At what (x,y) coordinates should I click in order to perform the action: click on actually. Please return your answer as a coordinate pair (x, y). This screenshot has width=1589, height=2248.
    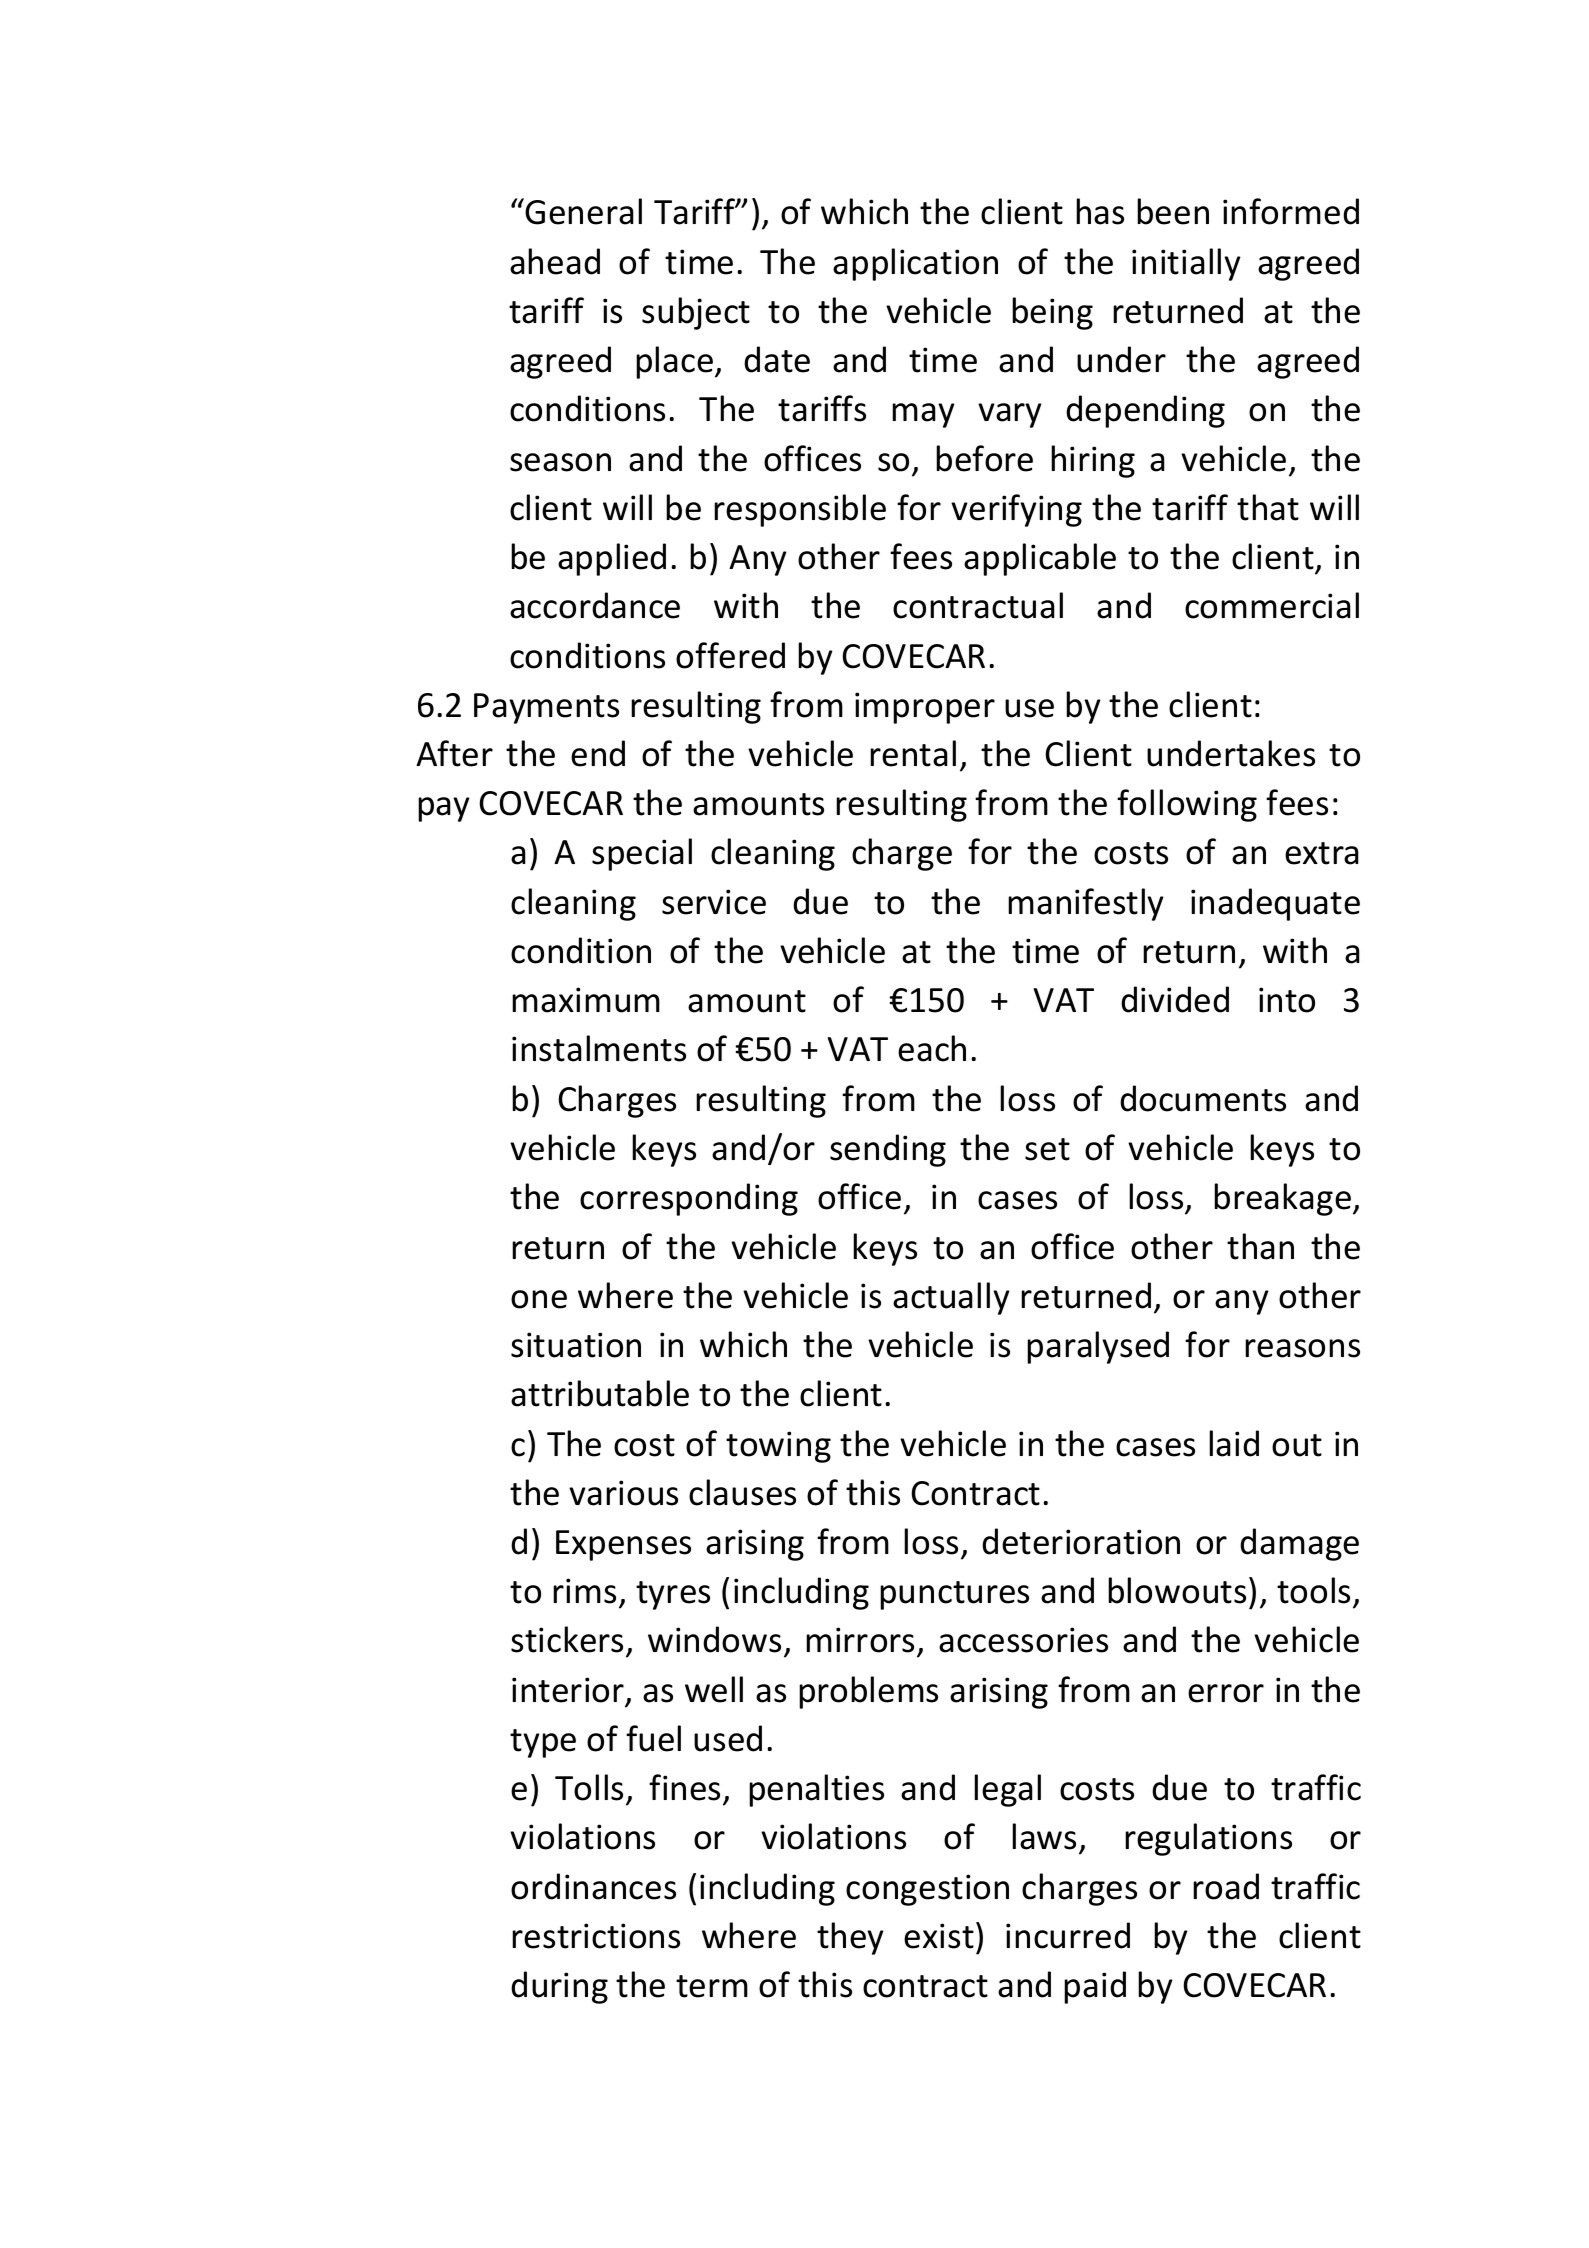
    Looking at the image, I should click on (951, 1298).
